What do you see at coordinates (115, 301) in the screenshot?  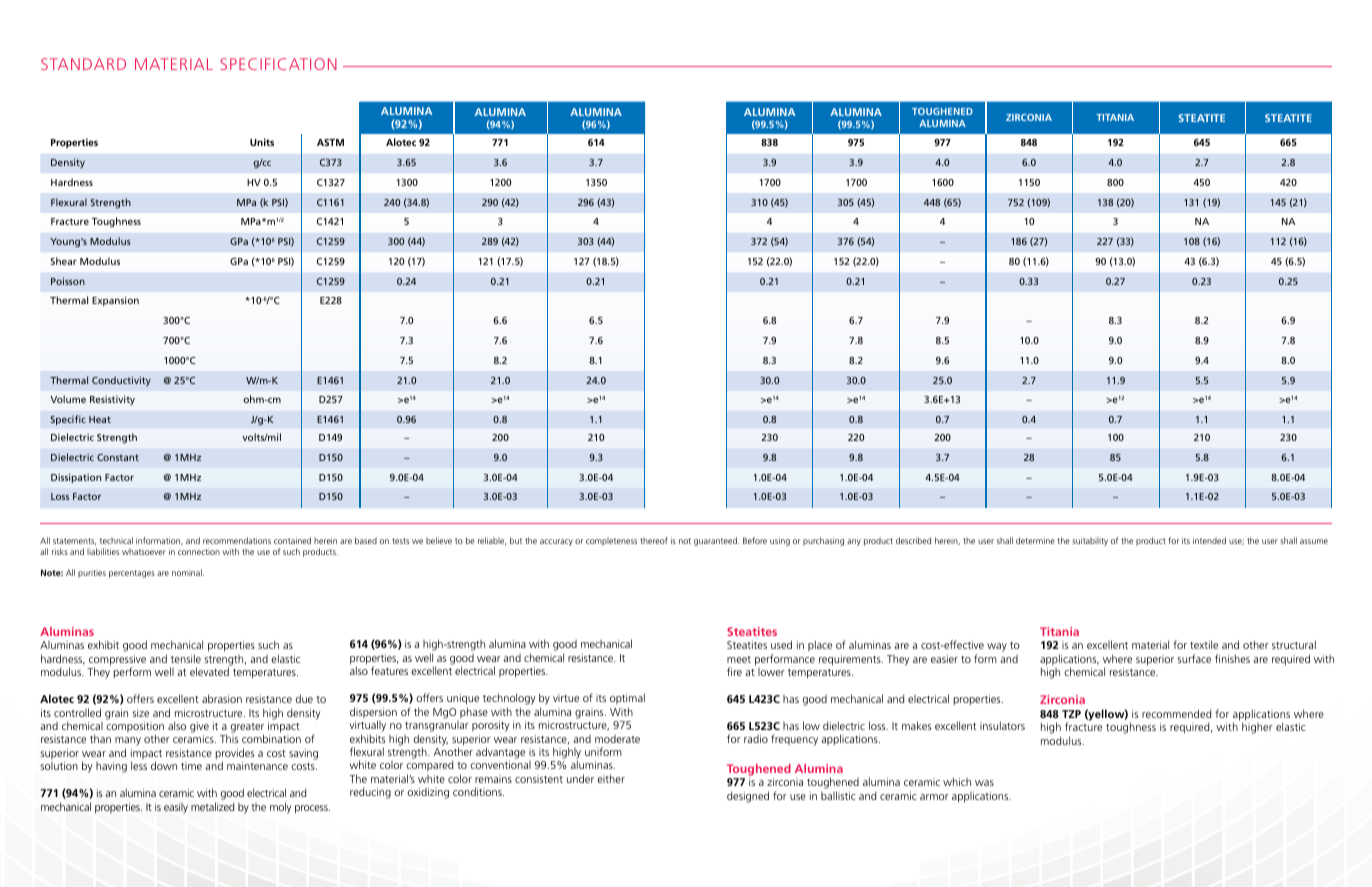 I see `Expansion` at bounding box center [115, 301].
